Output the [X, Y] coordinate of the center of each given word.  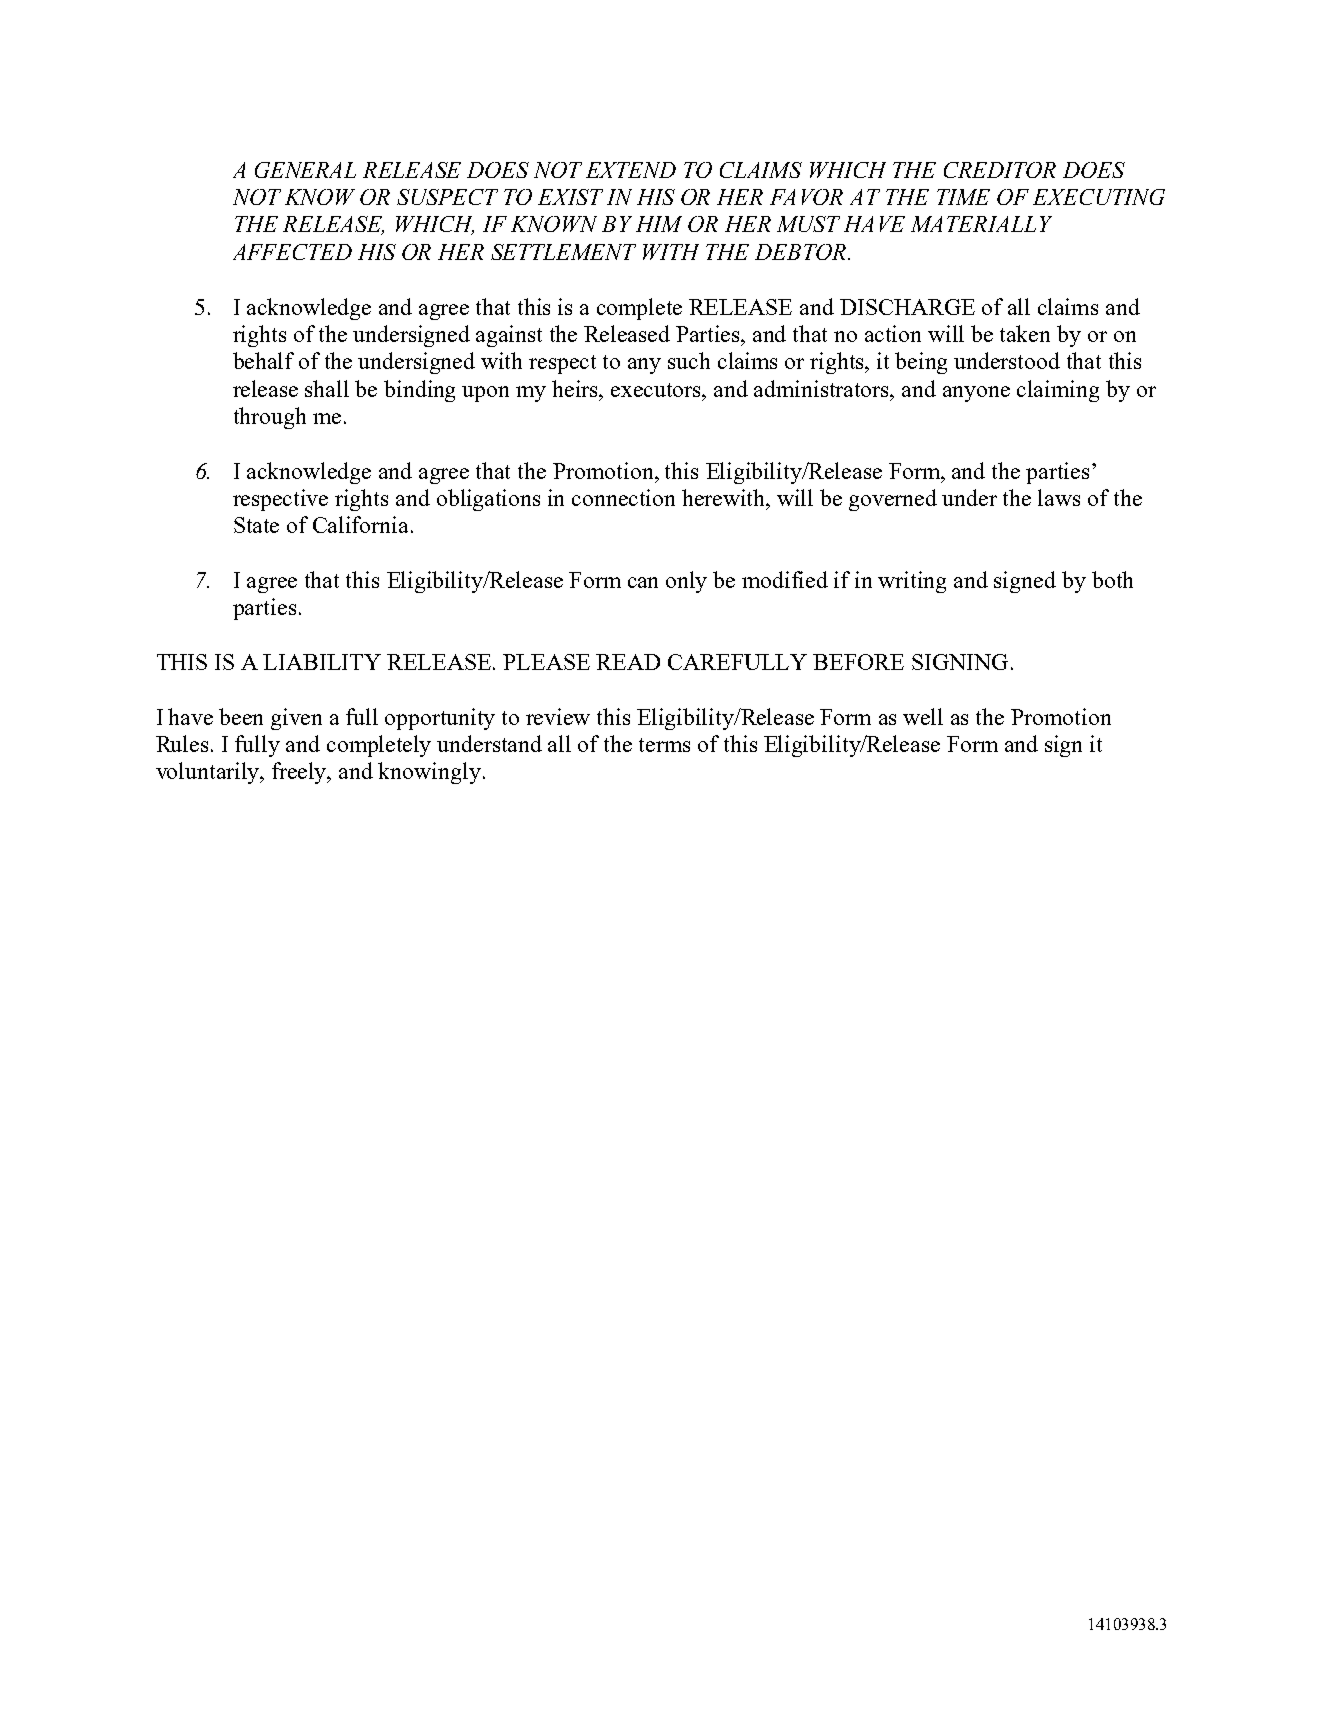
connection [623, 497]
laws [1059, 497]
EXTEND [631, 170]
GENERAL [305, 170]
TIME [963, 197]
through [270, 418]
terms [664, 745]
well [923, 716]
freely [300, 773]
